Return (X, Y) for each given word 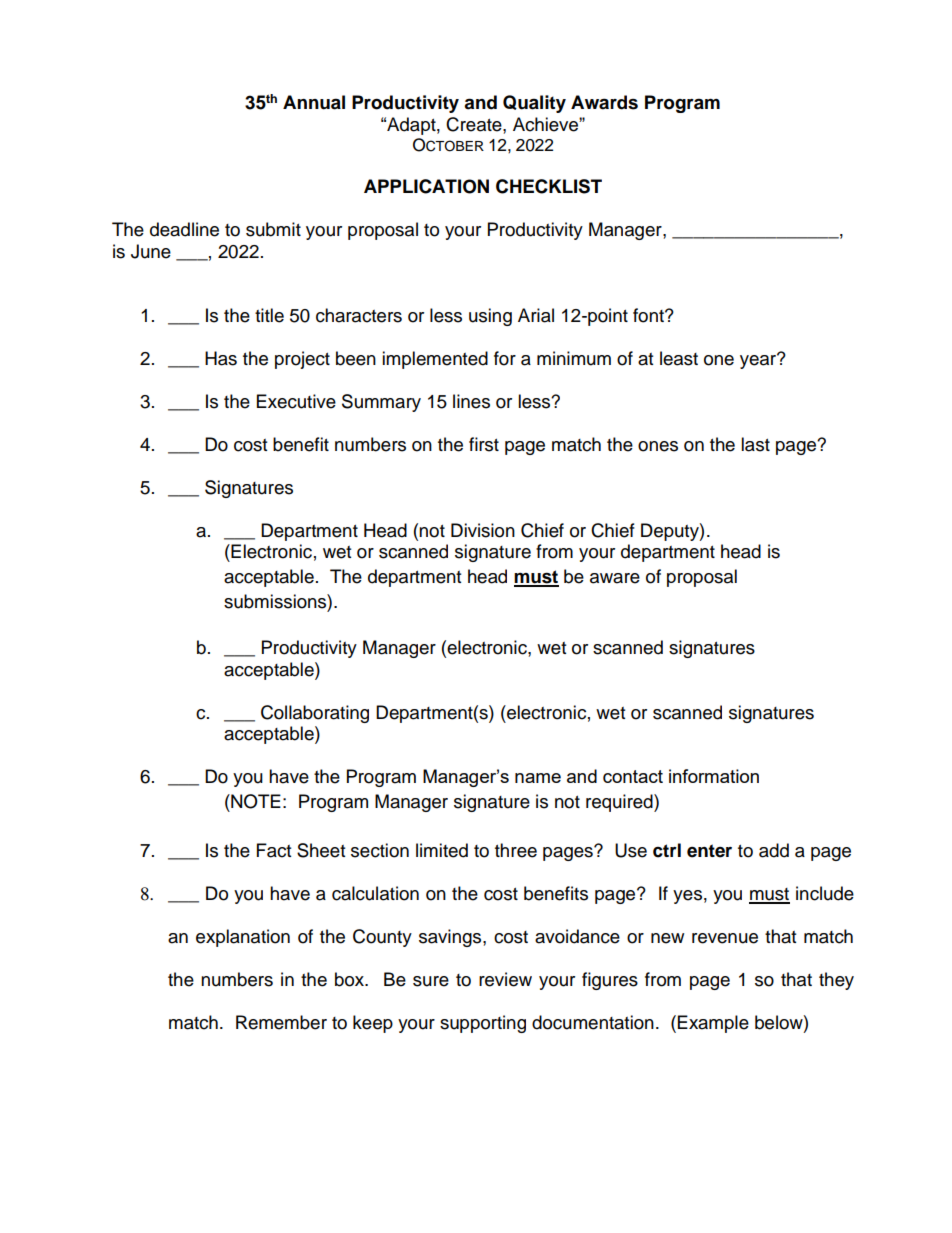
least (679, 358)
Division (483, 530)
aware (615, 578)
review (505, 979)
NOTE (255, 801)
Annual (314, 102)
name (538, 778)
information (714, 776)
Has (221, 358)
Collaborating (315, 714)
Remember (281, 1022)
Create (475, 124)
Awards (604, 102)
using (490, 317)
